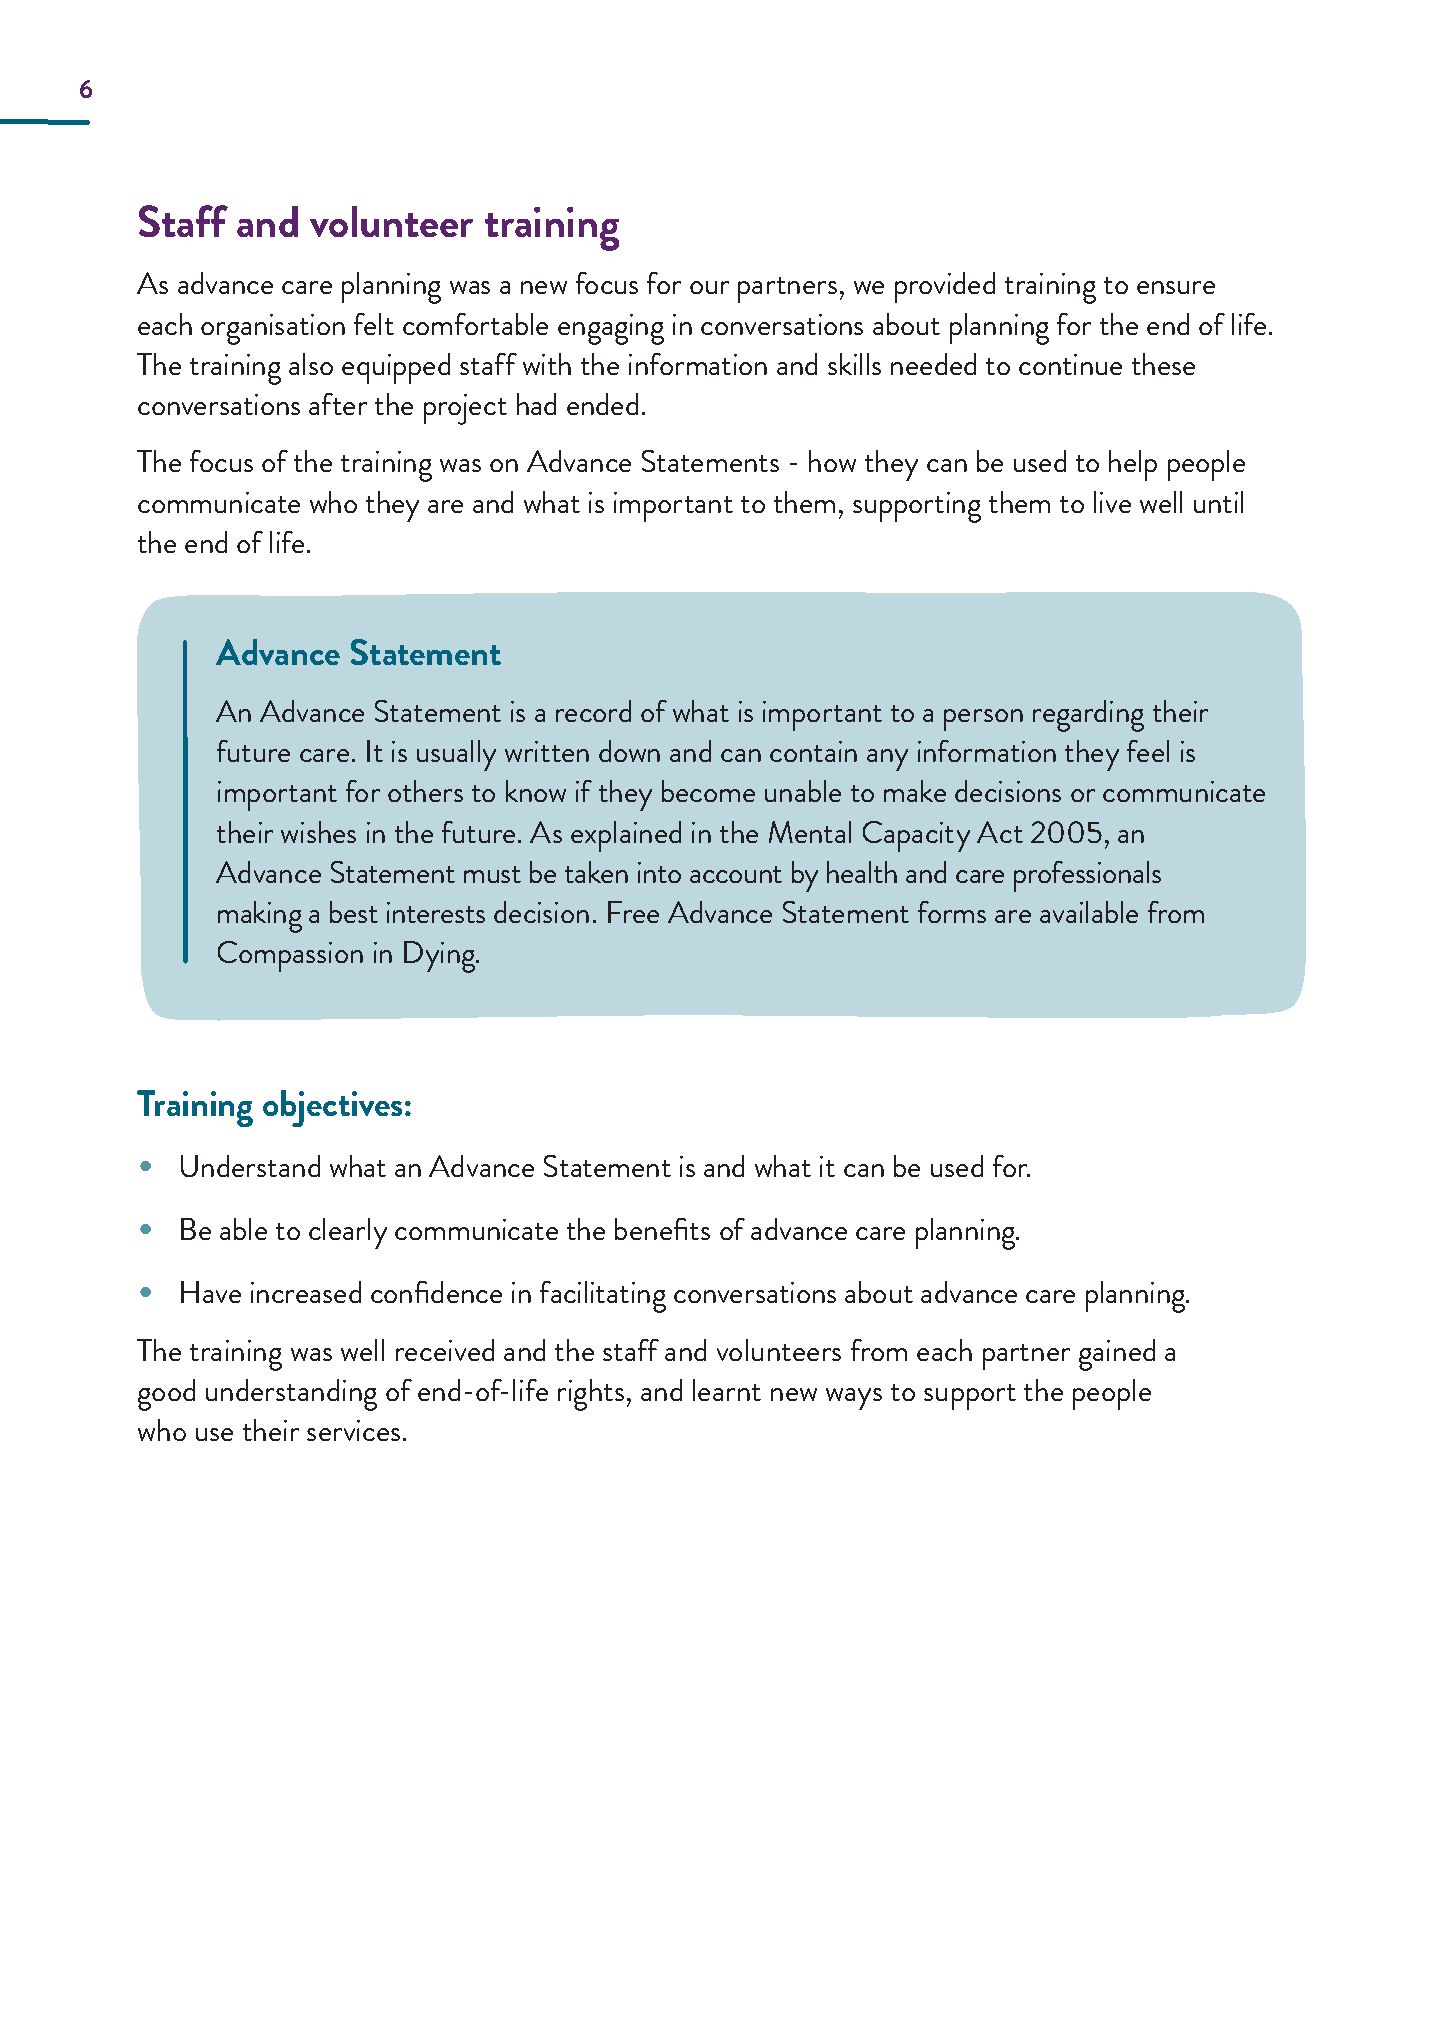 This image has height=2040, width=1443. Describe the element at coordinates (334, 1108) in the image. I see `objectives` at that location.
